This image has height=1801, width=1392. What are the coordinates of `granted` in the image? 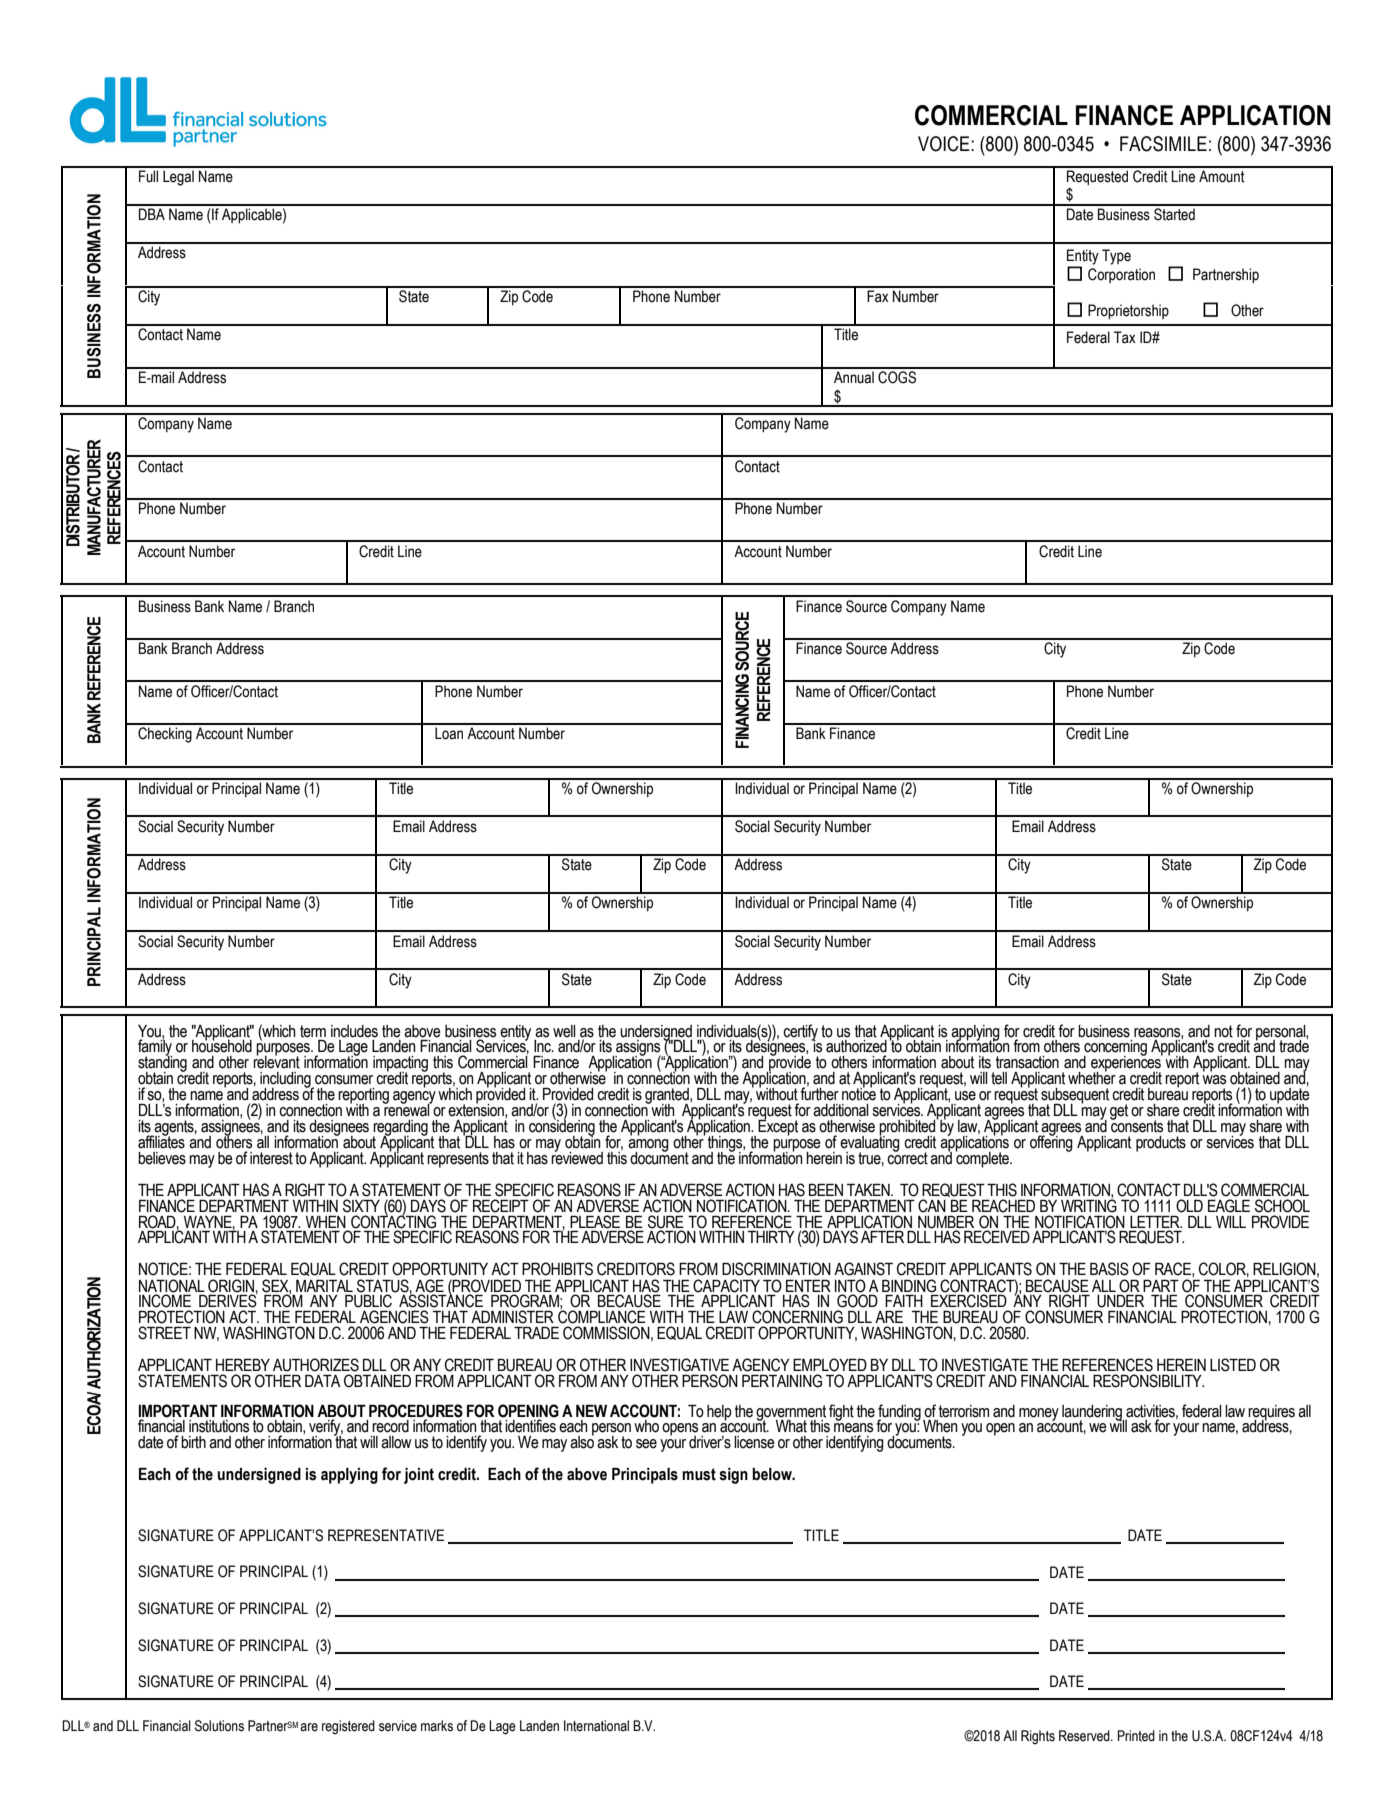 It's located at (668, 1097).
